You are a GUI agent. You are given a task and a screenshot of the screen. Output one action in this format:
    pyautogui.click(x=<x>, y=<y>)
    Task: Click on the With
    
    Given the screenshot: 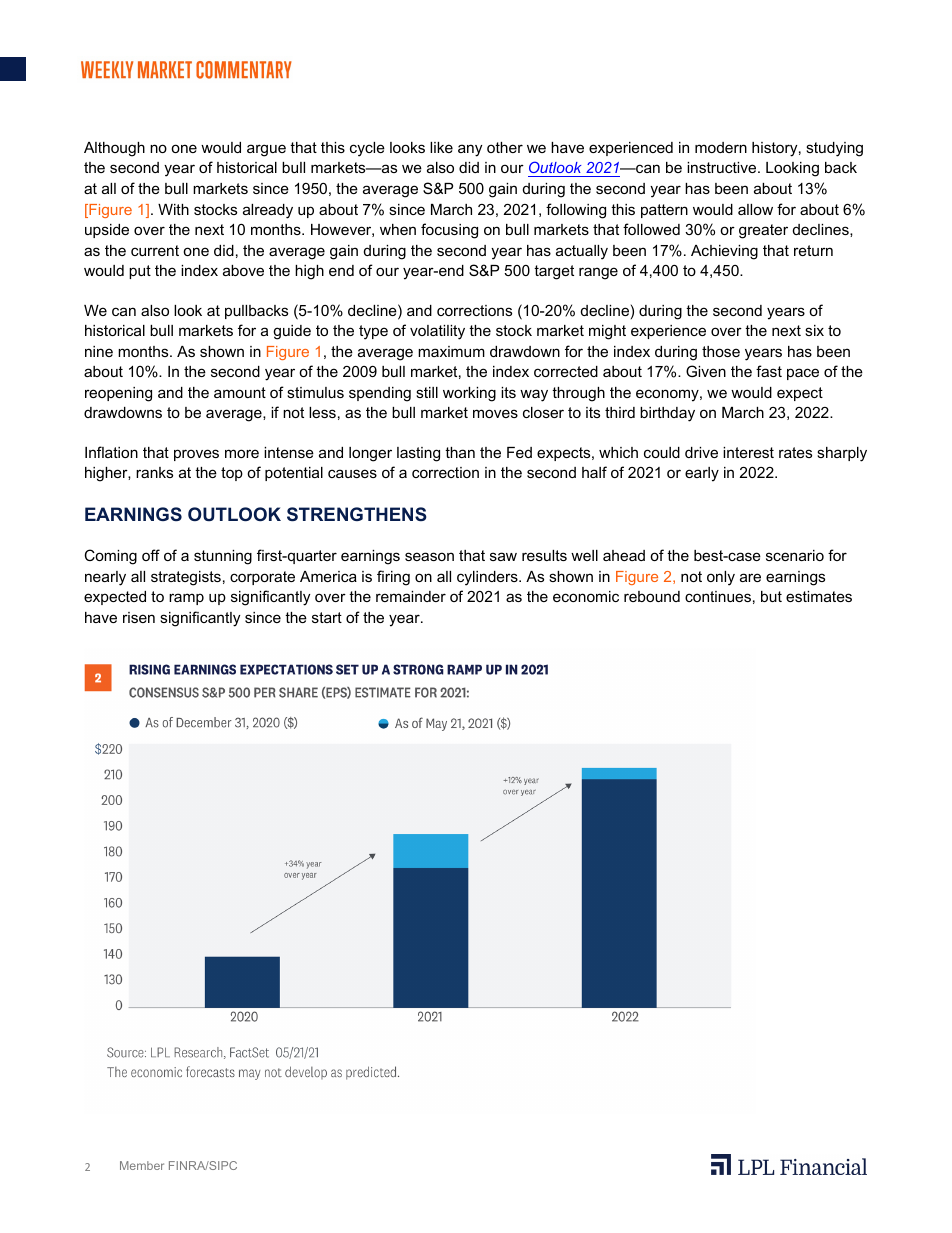 What is the action you would take?
    pyautogui.click(x=173, y=209)
